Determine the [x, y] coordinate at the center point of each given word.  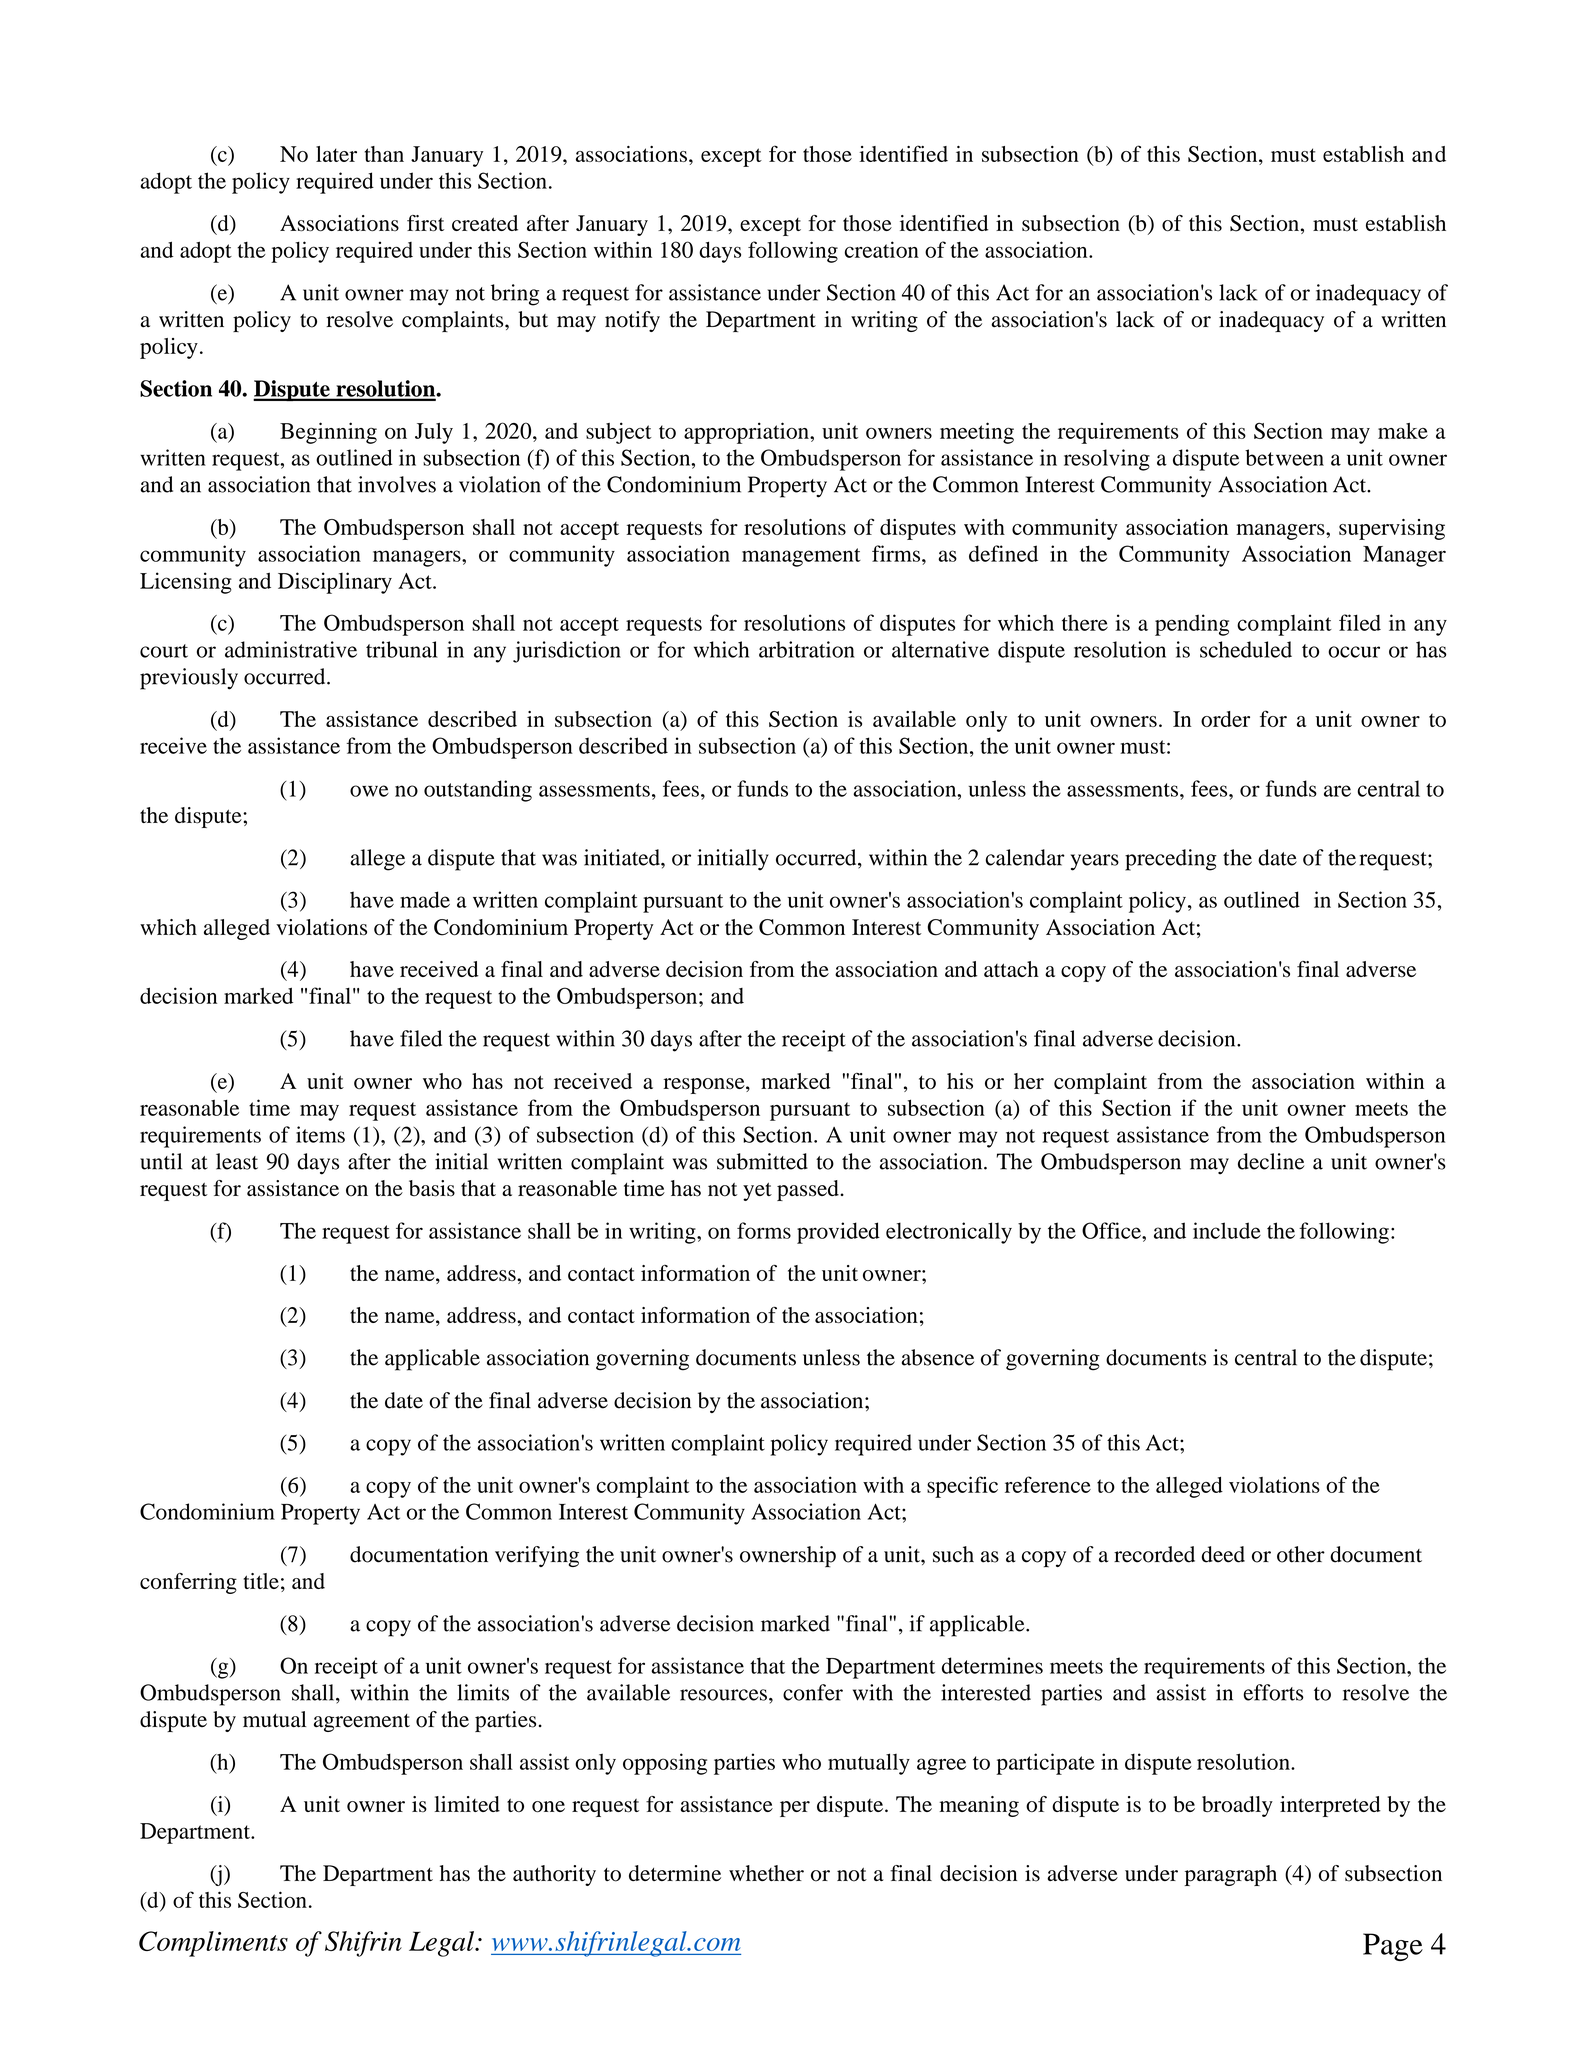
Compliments [213, 1944]
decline [1271, 1161]
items [320, 1134]
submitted [762, 1161]
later [336, 154]
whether [766, 1873]
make [1403, 431]
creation [882, 249]
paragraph [1231, 1875]
